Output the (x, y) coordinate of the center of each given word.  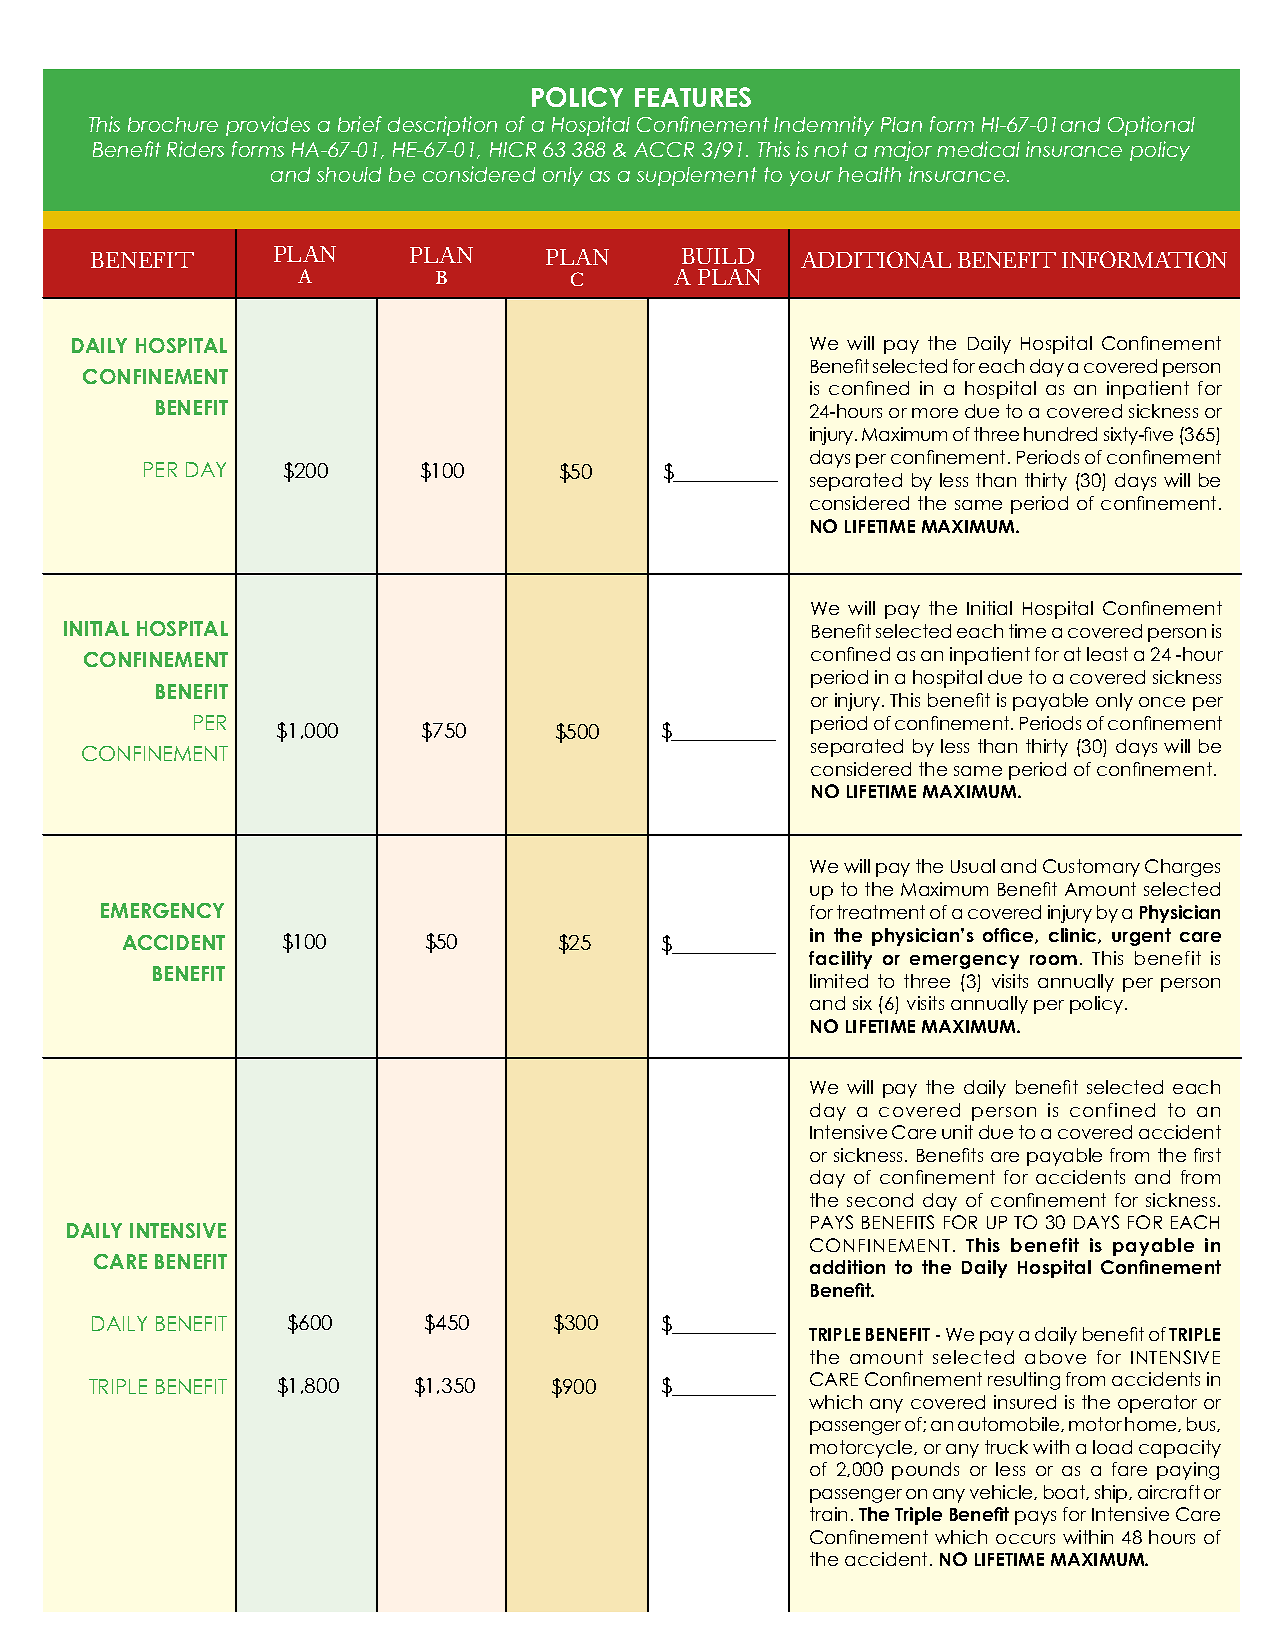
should (349, 174)
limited (839, 981)
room (1053, 960)
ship (1112, 1494)
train (828, 1514)
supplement (697, 176)
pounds (925, 1471)
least (1107, 654)
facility (840, 960)
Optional (1151, 126)
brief (360, 124)
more (935, 413)
